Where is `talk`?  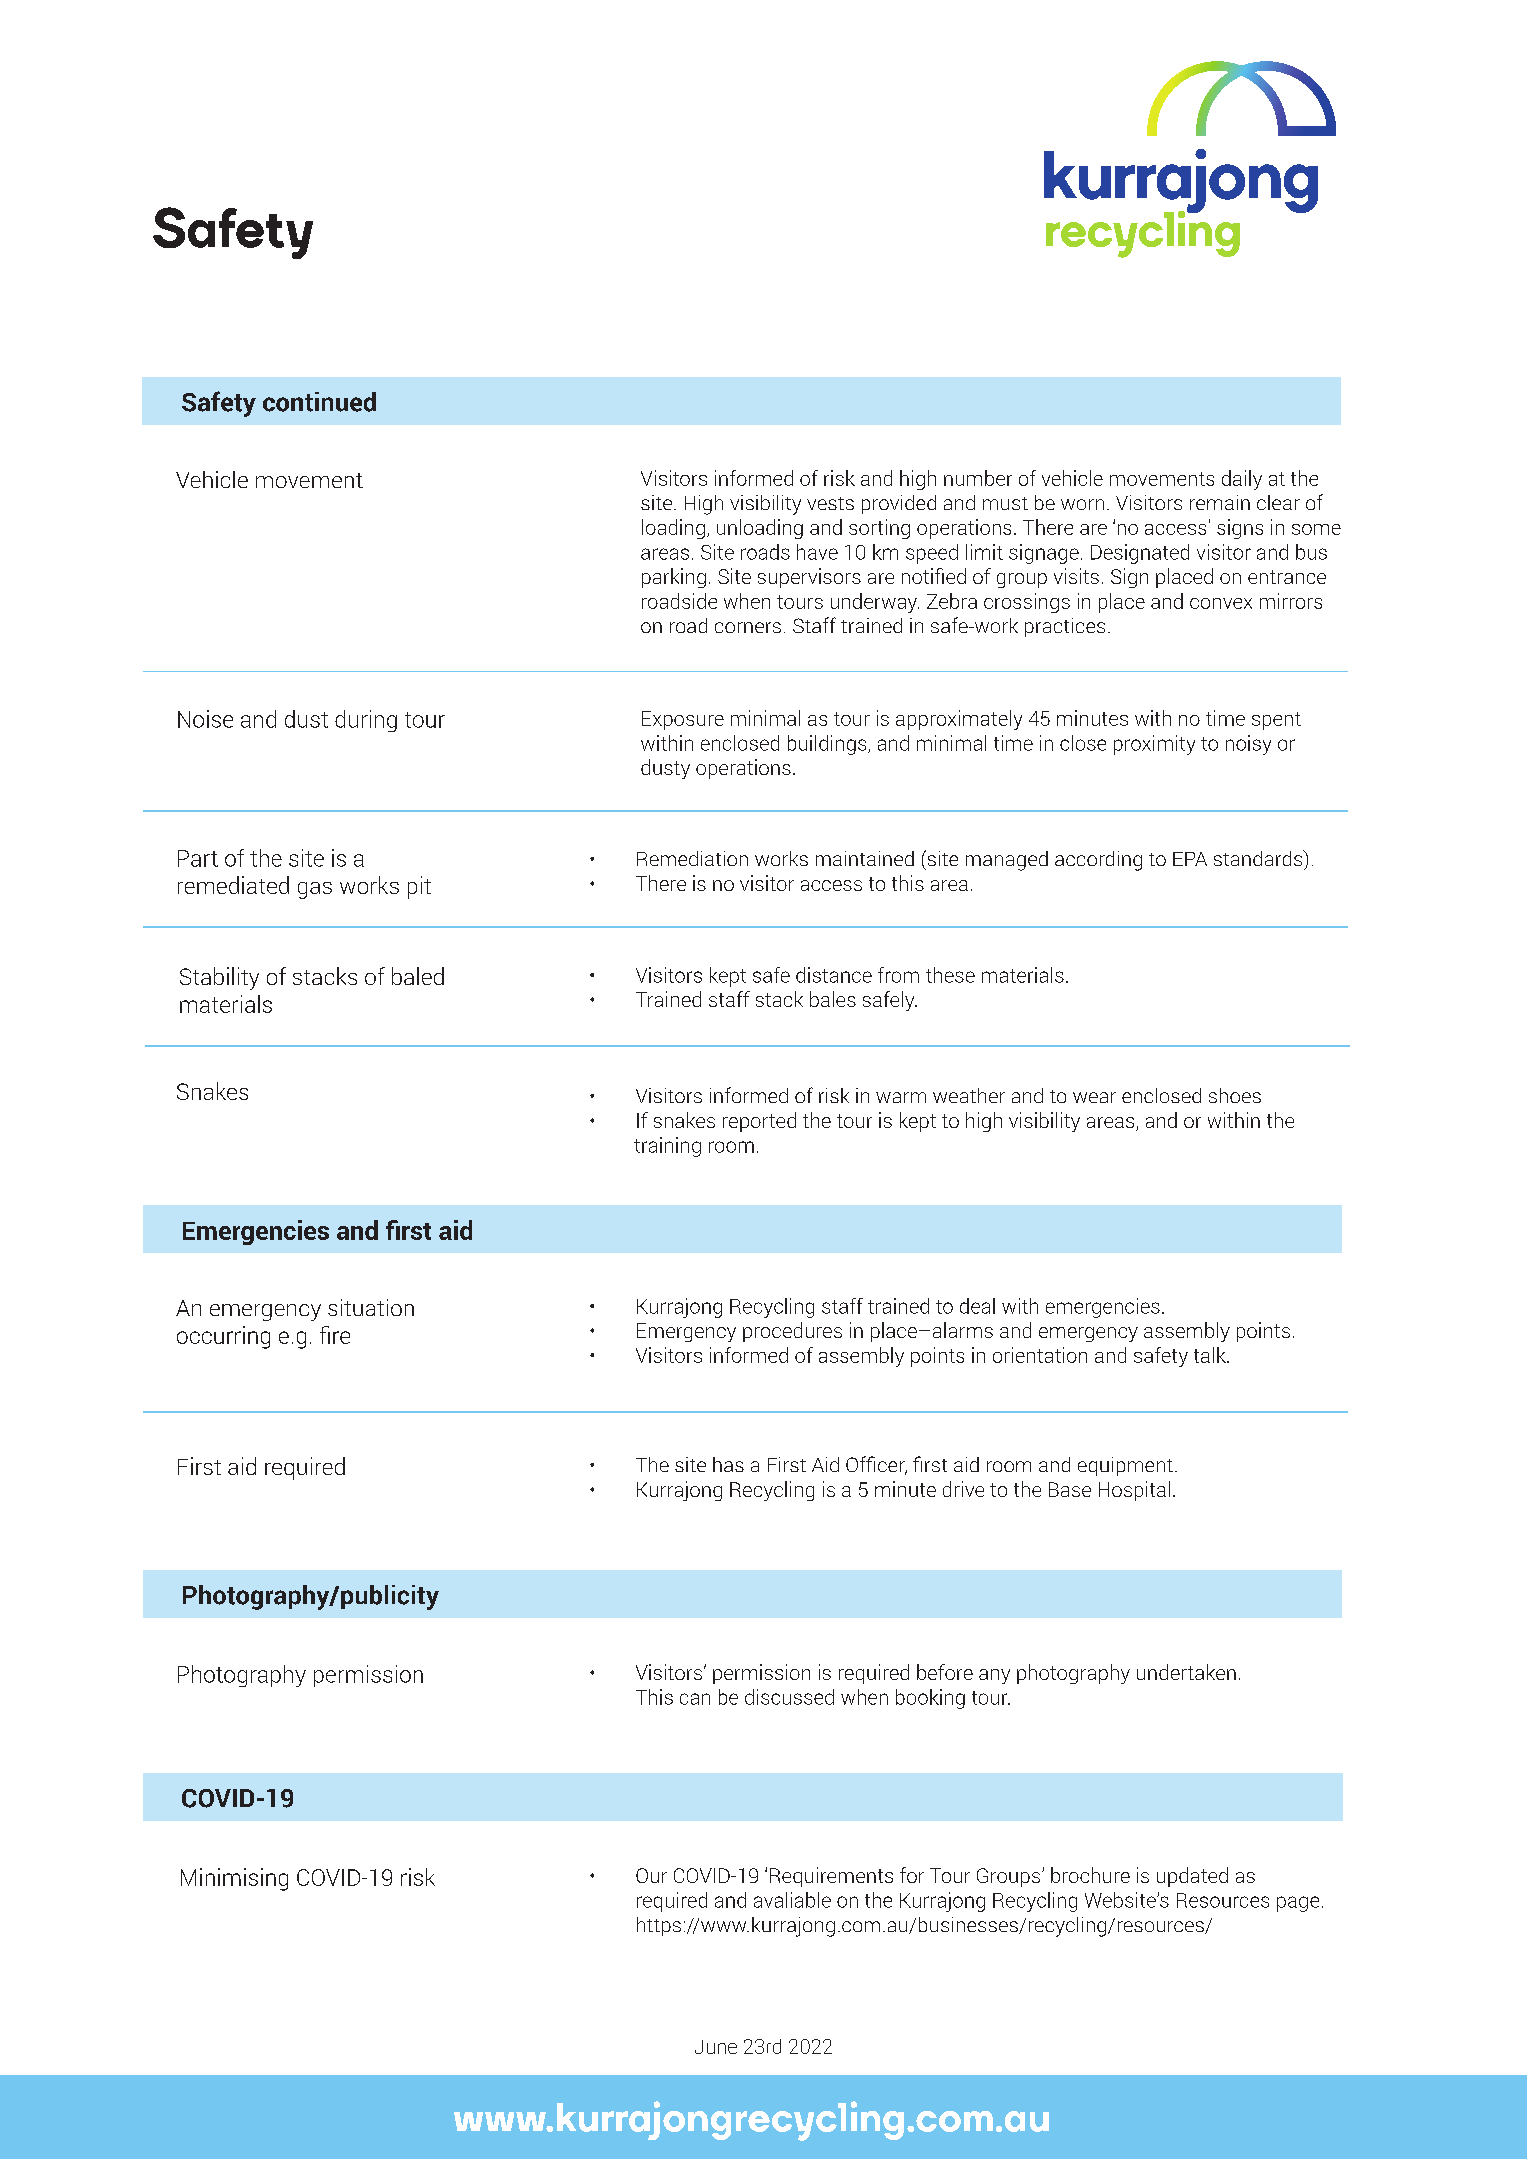 talk is located at coordinates (1211, 1355).
